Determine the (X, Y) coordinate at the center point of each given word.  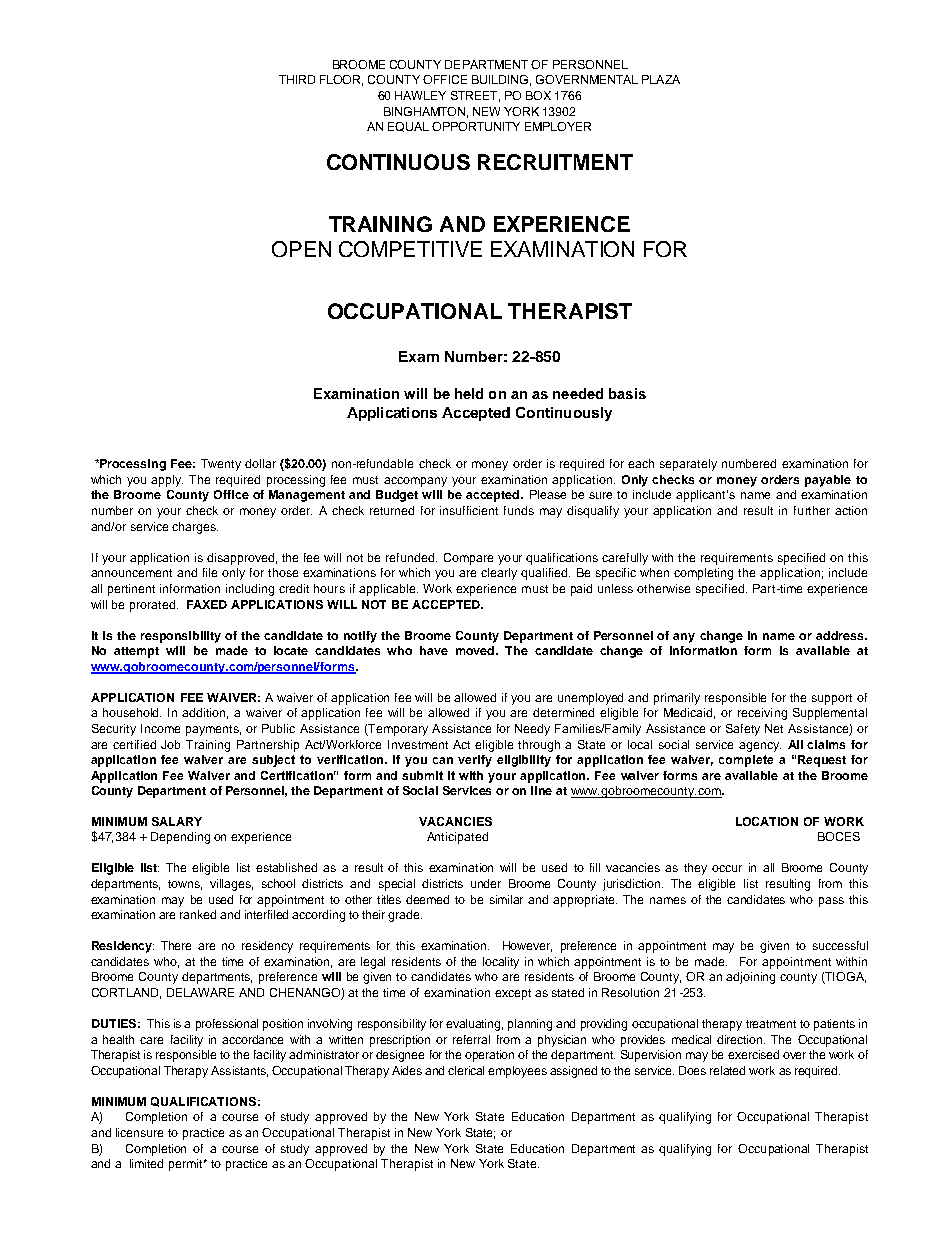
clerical (466, 1070)
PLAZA (661, 79)
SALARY (177, 821)
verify (475, 761)
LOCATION (767, 821)
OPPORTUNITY (476, 126)
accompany (415, 482)
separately (688, 465)
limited (146, 1163)
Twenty (221, 465)
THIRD (297, 79)
